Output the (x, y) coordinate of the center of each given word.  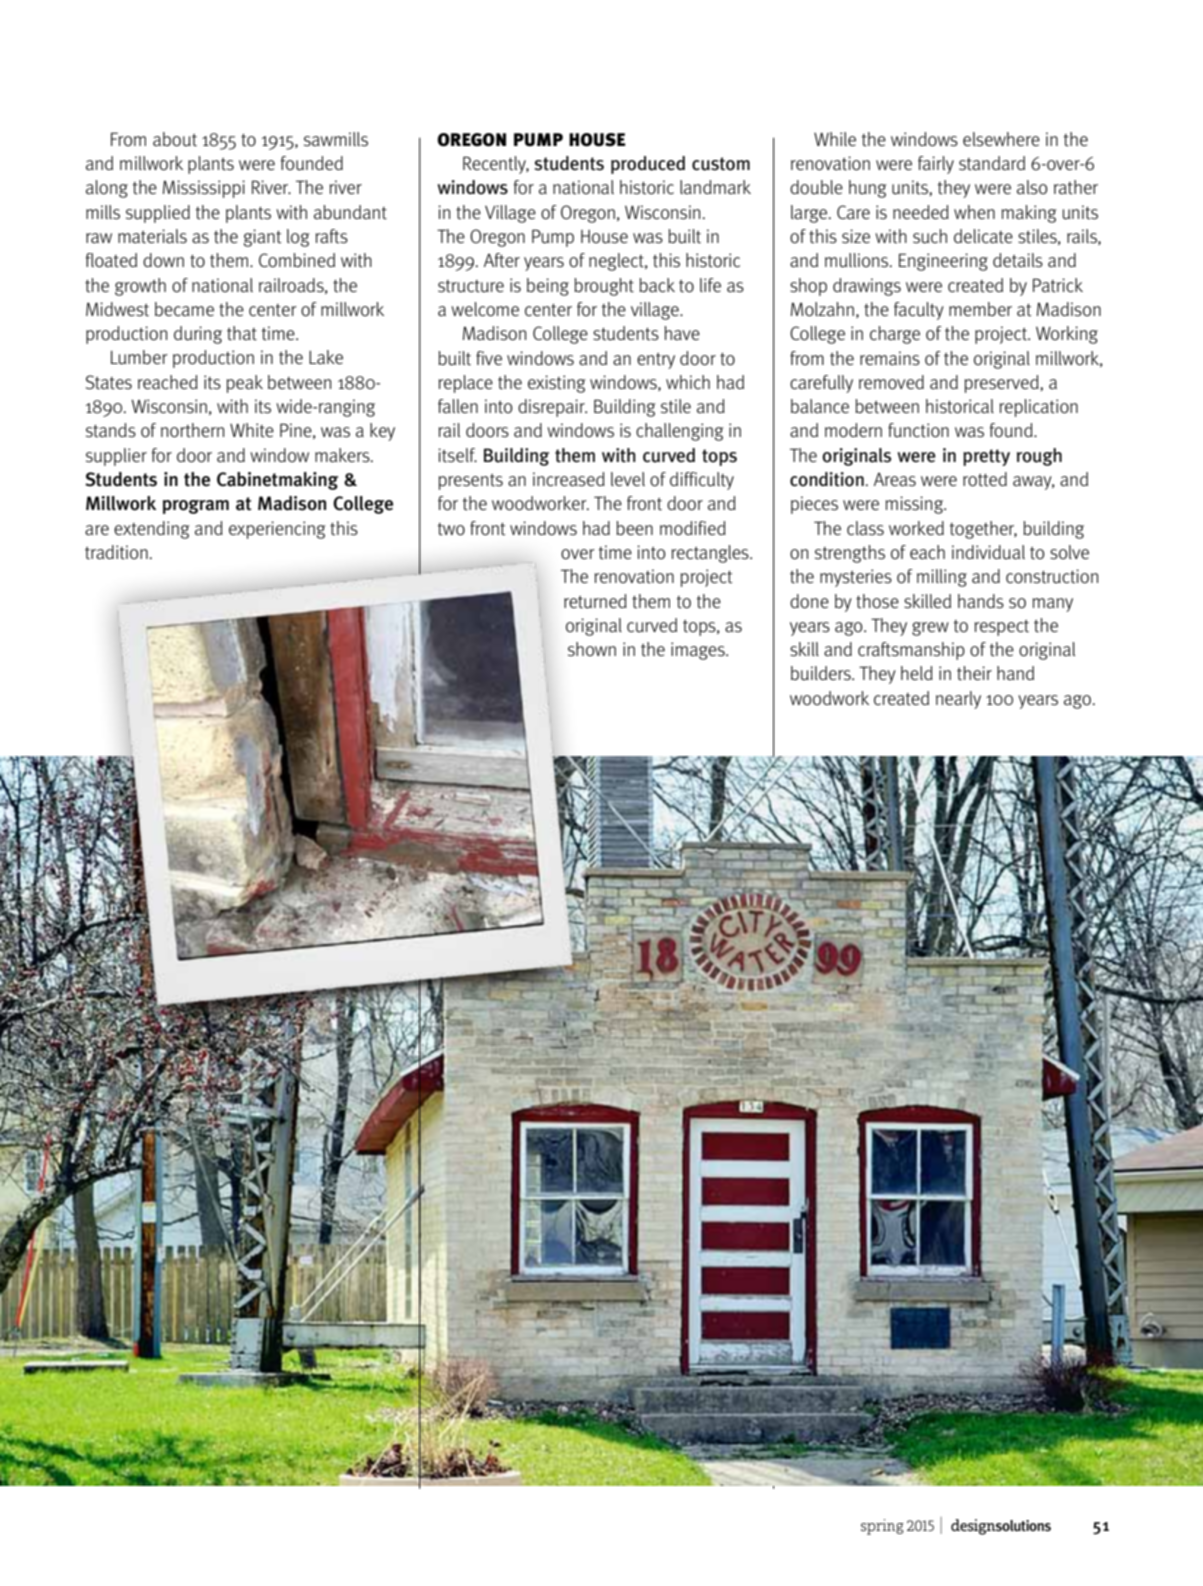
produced (648, 165)
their (974, 673)
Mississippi (204, 189)
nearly (958, 700)
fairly (936, 165)
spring (882, 1527)
